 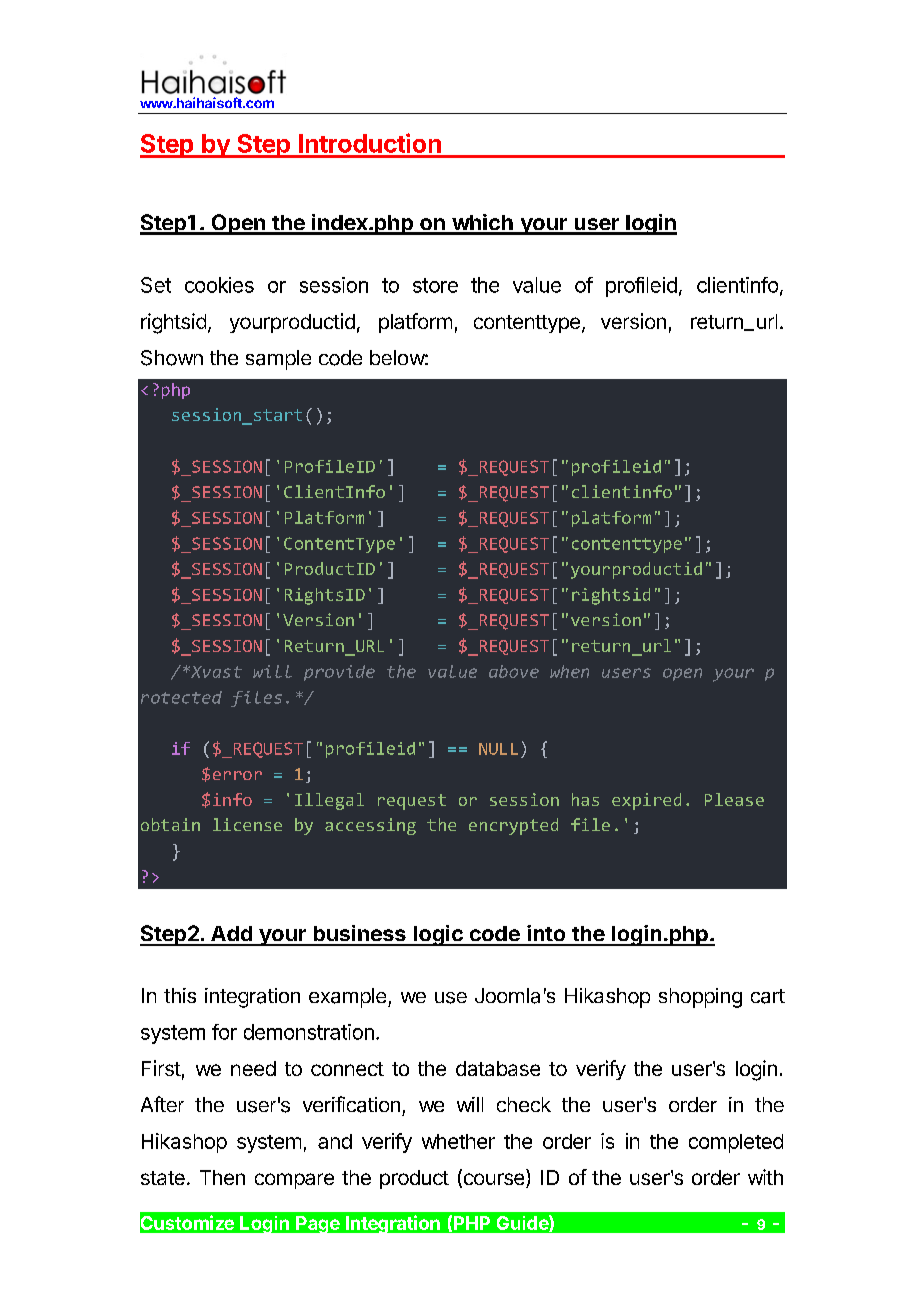 I want to click on error, so click(x=237, y=775).
